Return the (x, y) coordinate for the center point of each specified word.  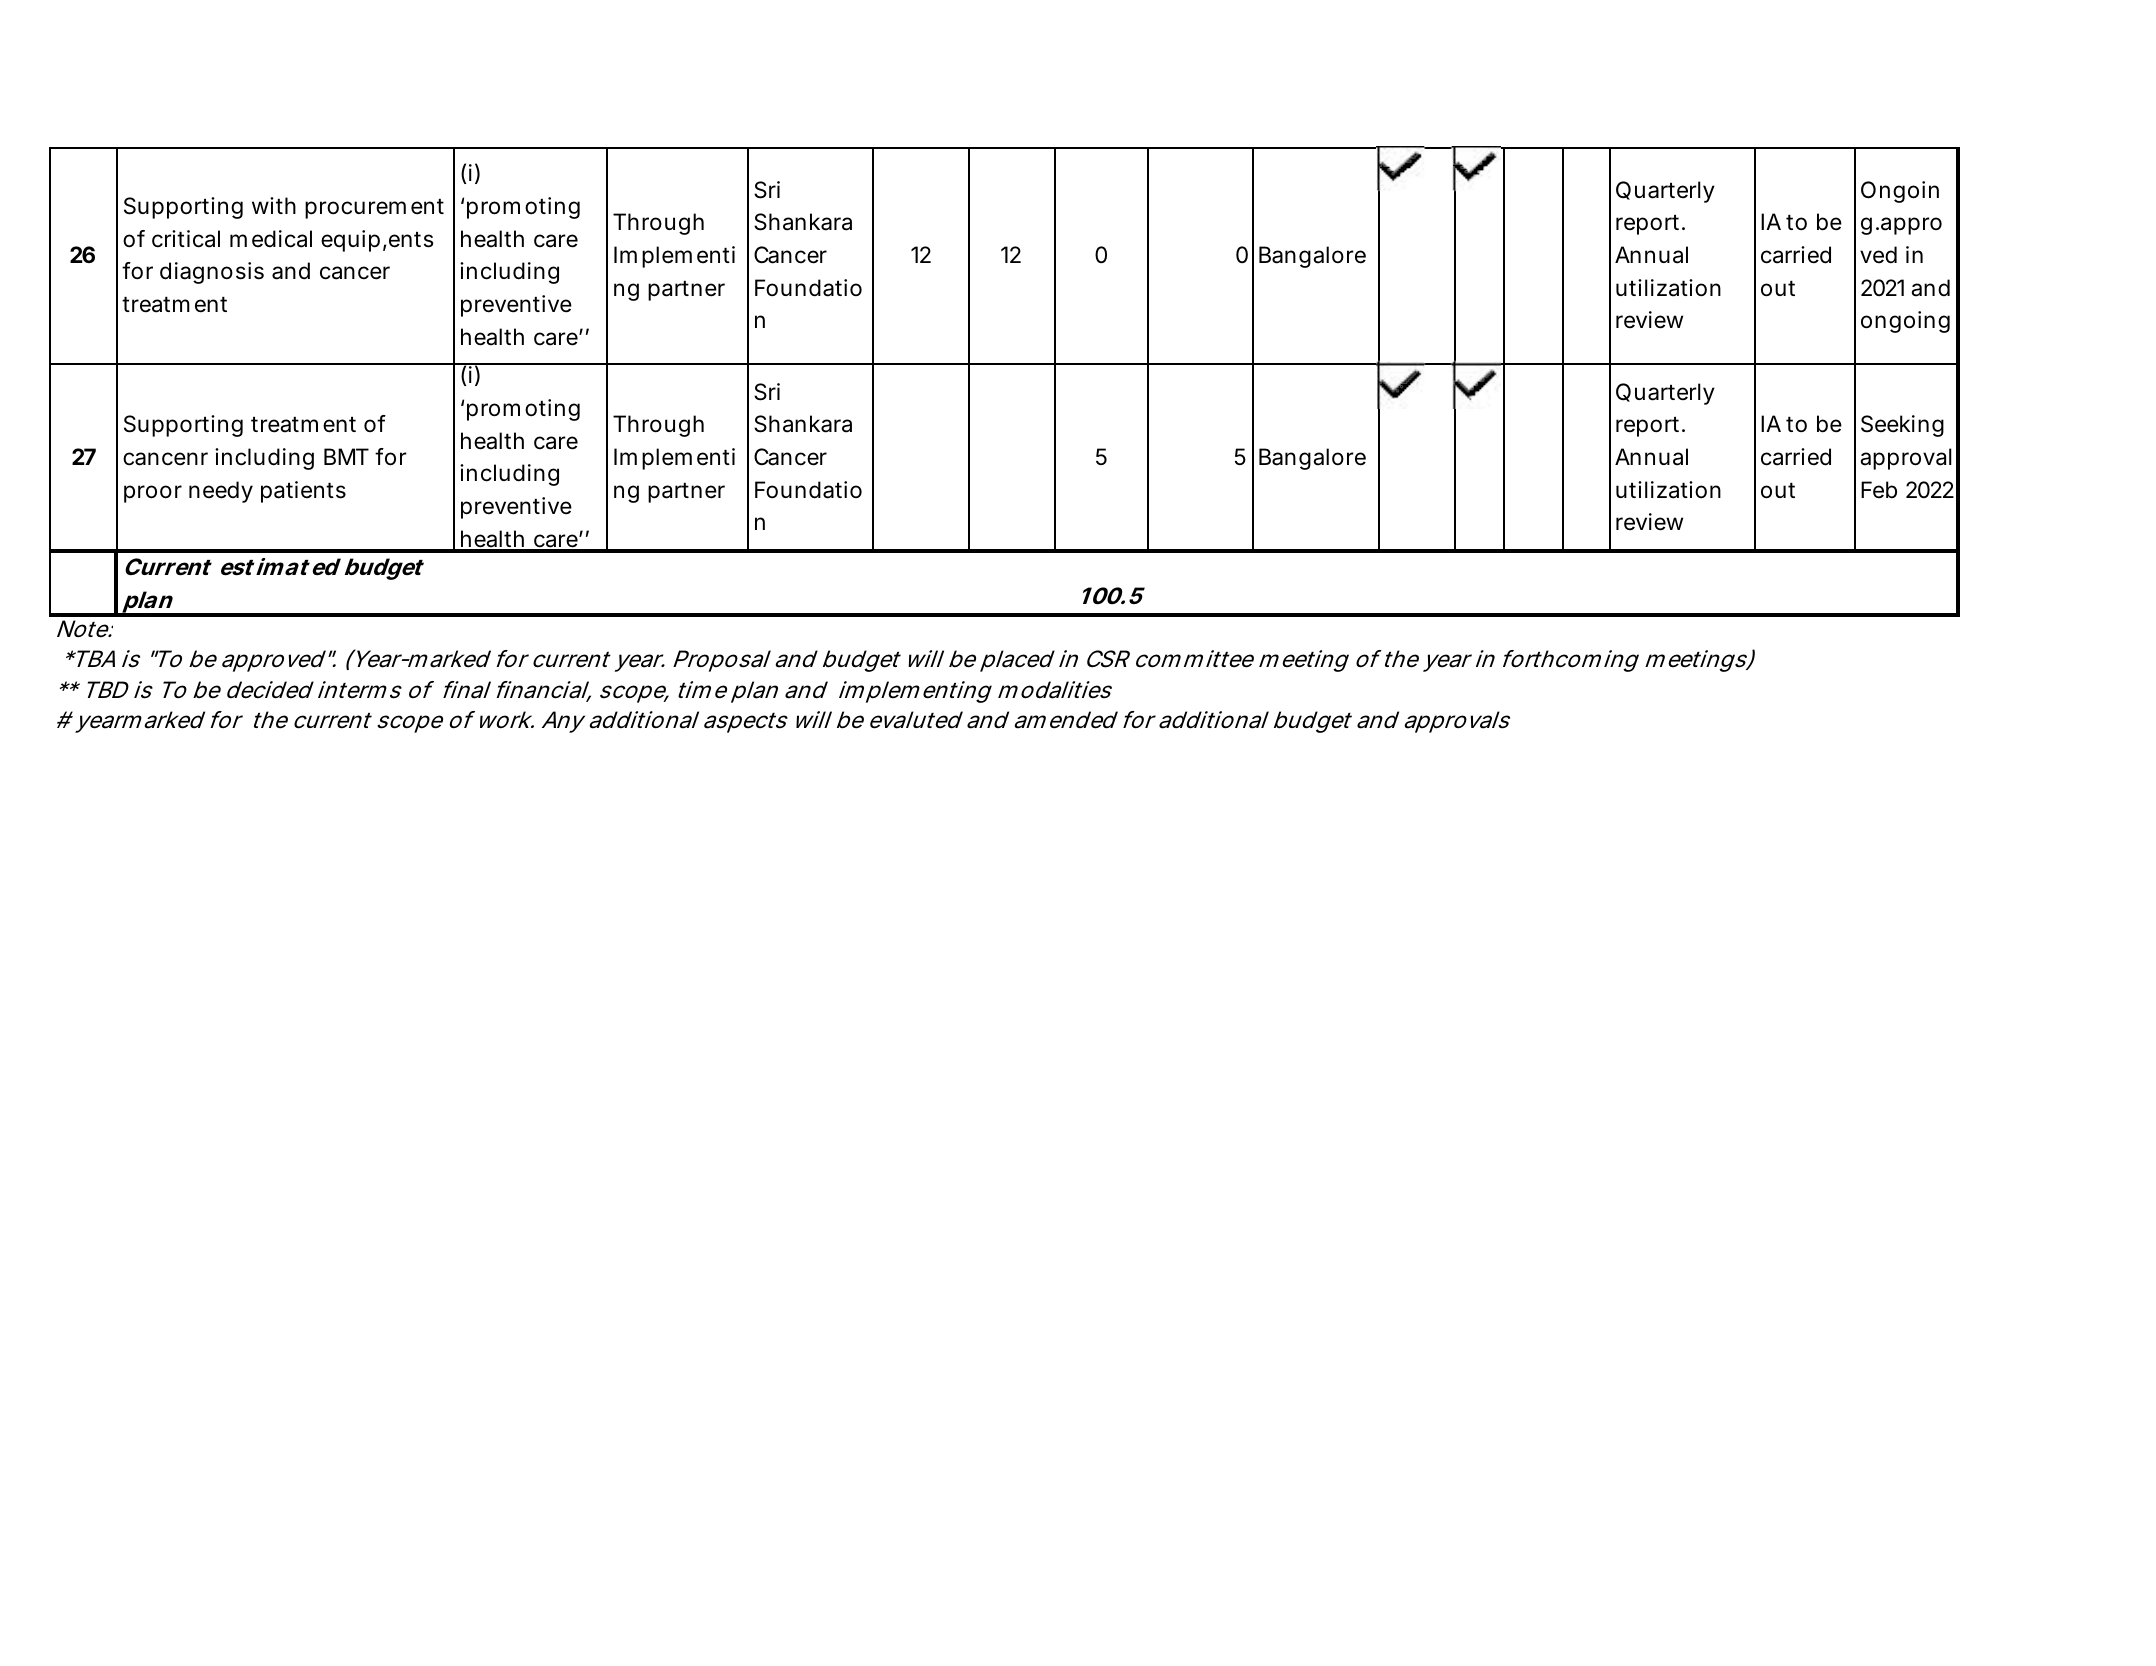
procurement (374, 209)
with (274, 205)
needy (221, 492)
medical (271, 239)
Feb (1879, 490)
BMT (346, 456)
